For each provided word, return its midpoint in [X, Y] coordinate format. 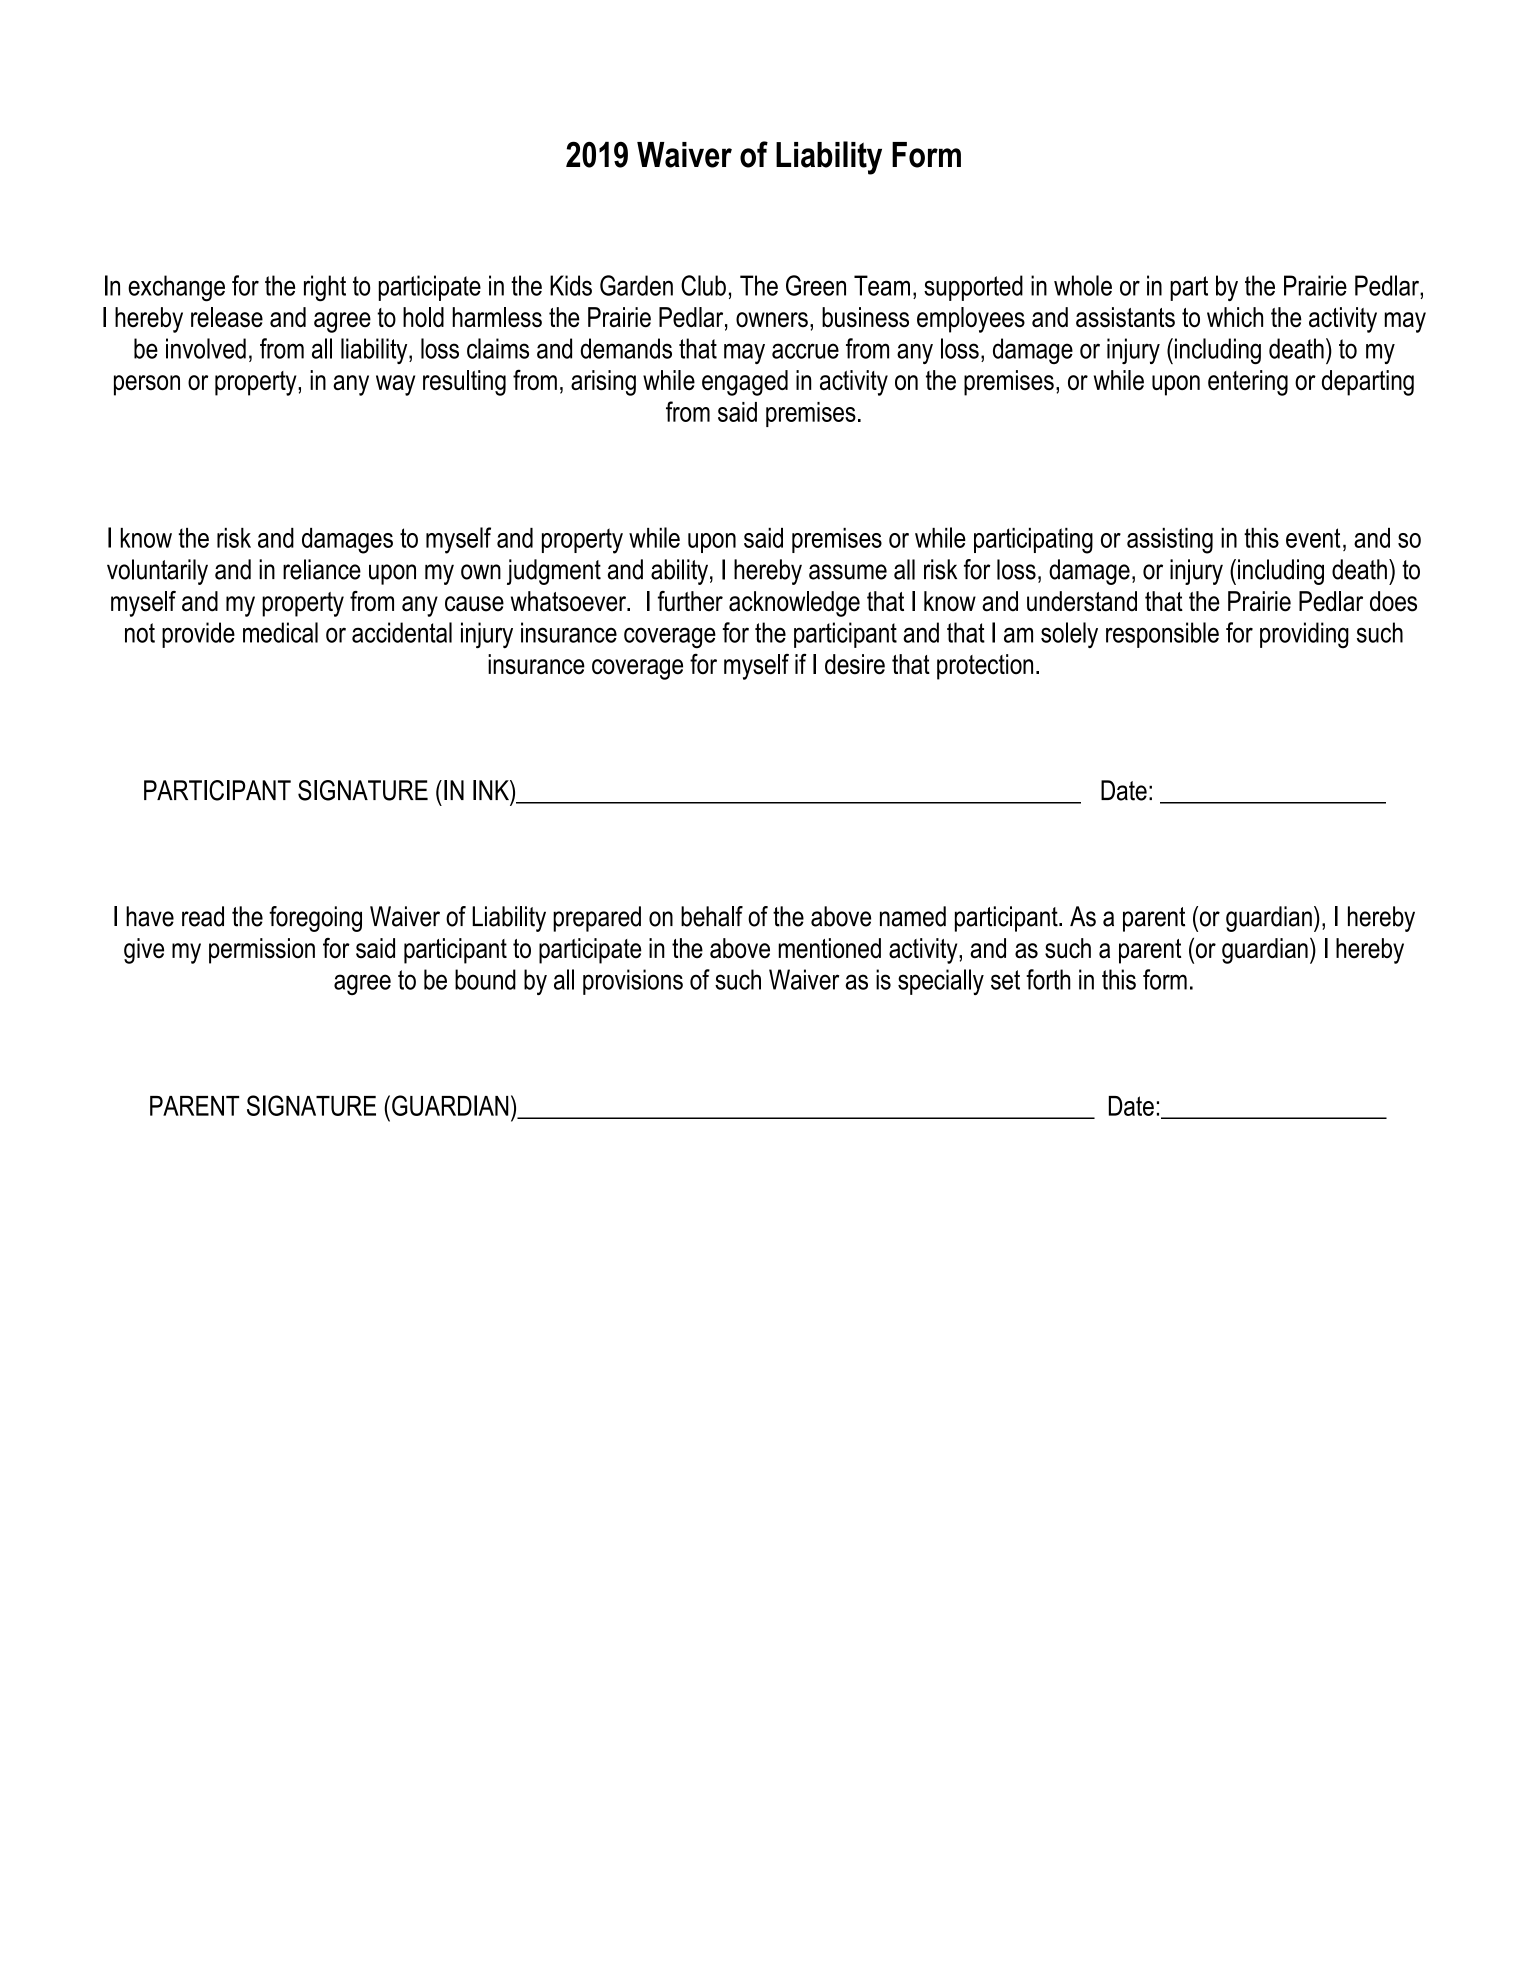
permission [262, 951]
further [690, 601]
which [1235, 317]
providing [1304, 635]
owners [772, 320]
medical [280, 632]
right [325, 288]
